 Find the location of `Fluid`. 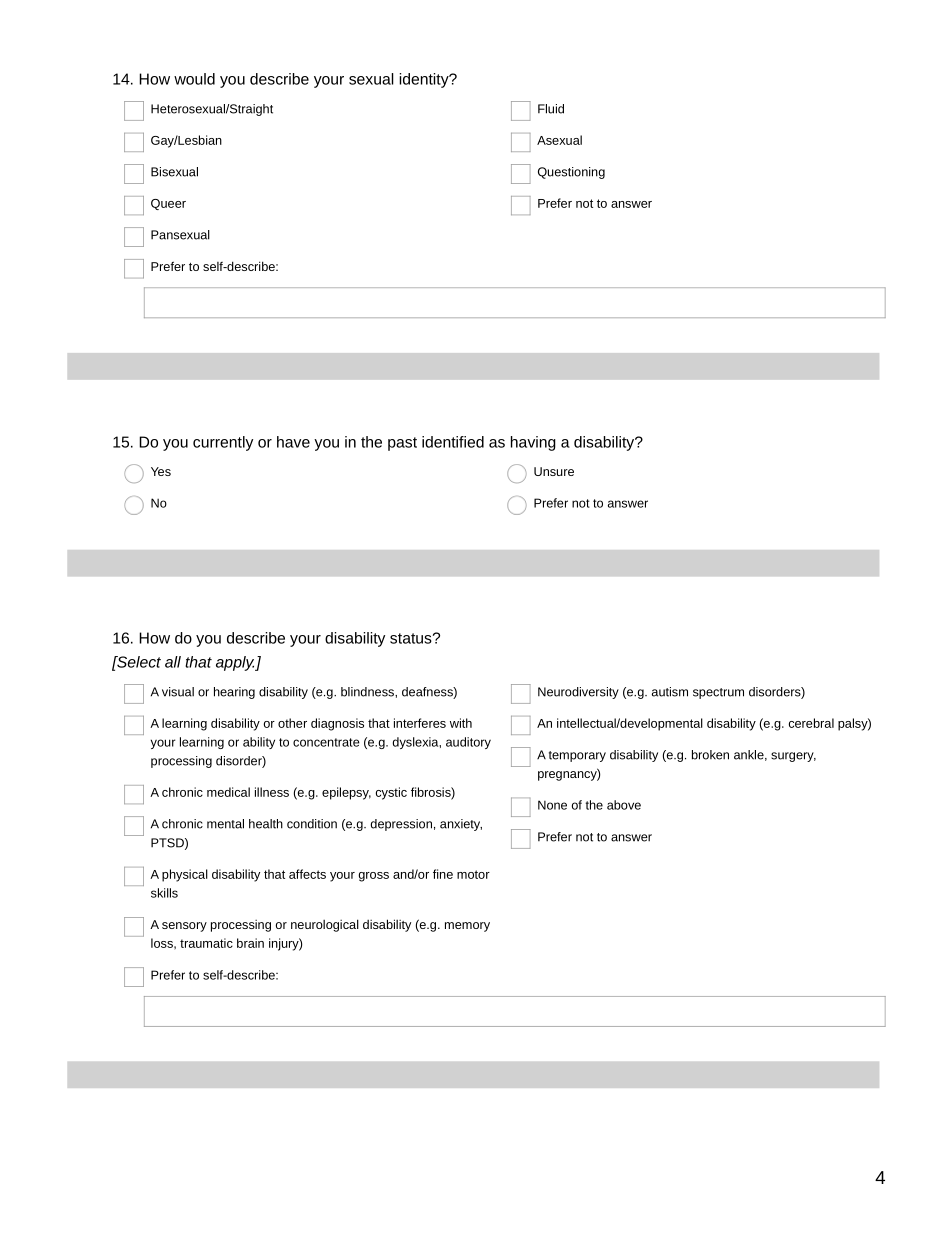

Fluid is located at coordinates (551, 109).
